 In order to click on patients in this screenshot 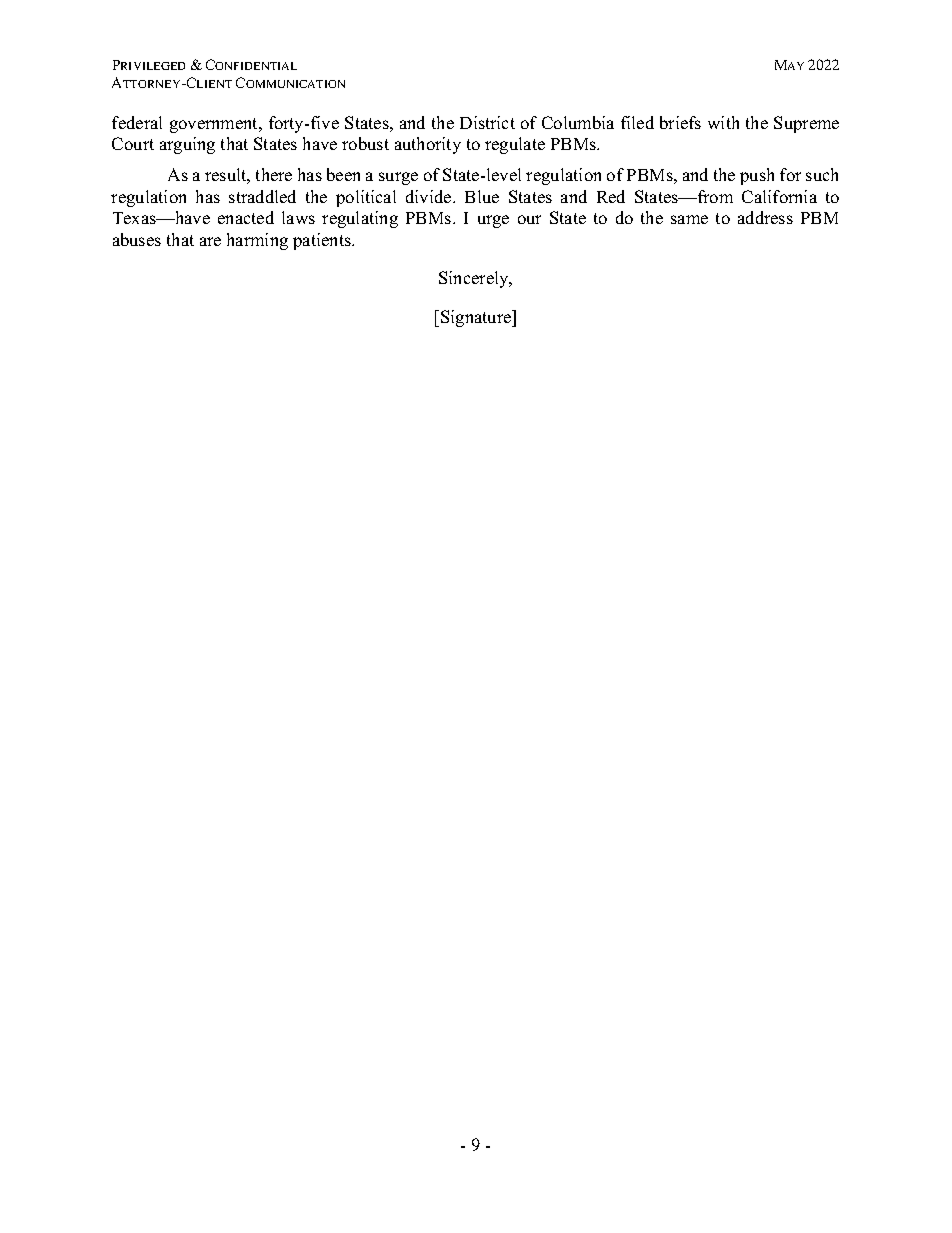, I will do `click(323, 241)`.
